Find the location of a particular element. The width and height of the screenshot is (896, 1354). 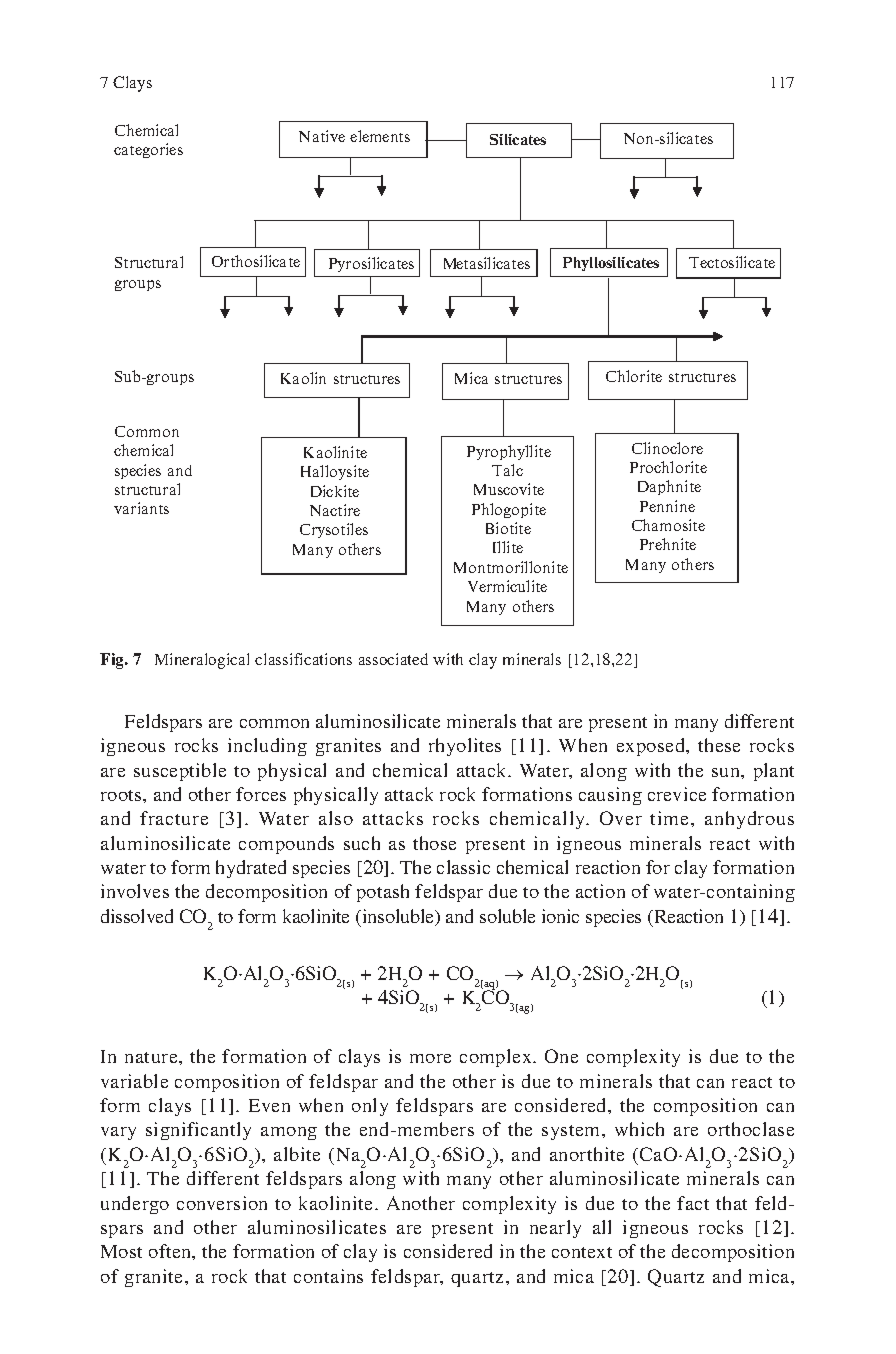

Mineralogical is located at coordinates (202, 661).
